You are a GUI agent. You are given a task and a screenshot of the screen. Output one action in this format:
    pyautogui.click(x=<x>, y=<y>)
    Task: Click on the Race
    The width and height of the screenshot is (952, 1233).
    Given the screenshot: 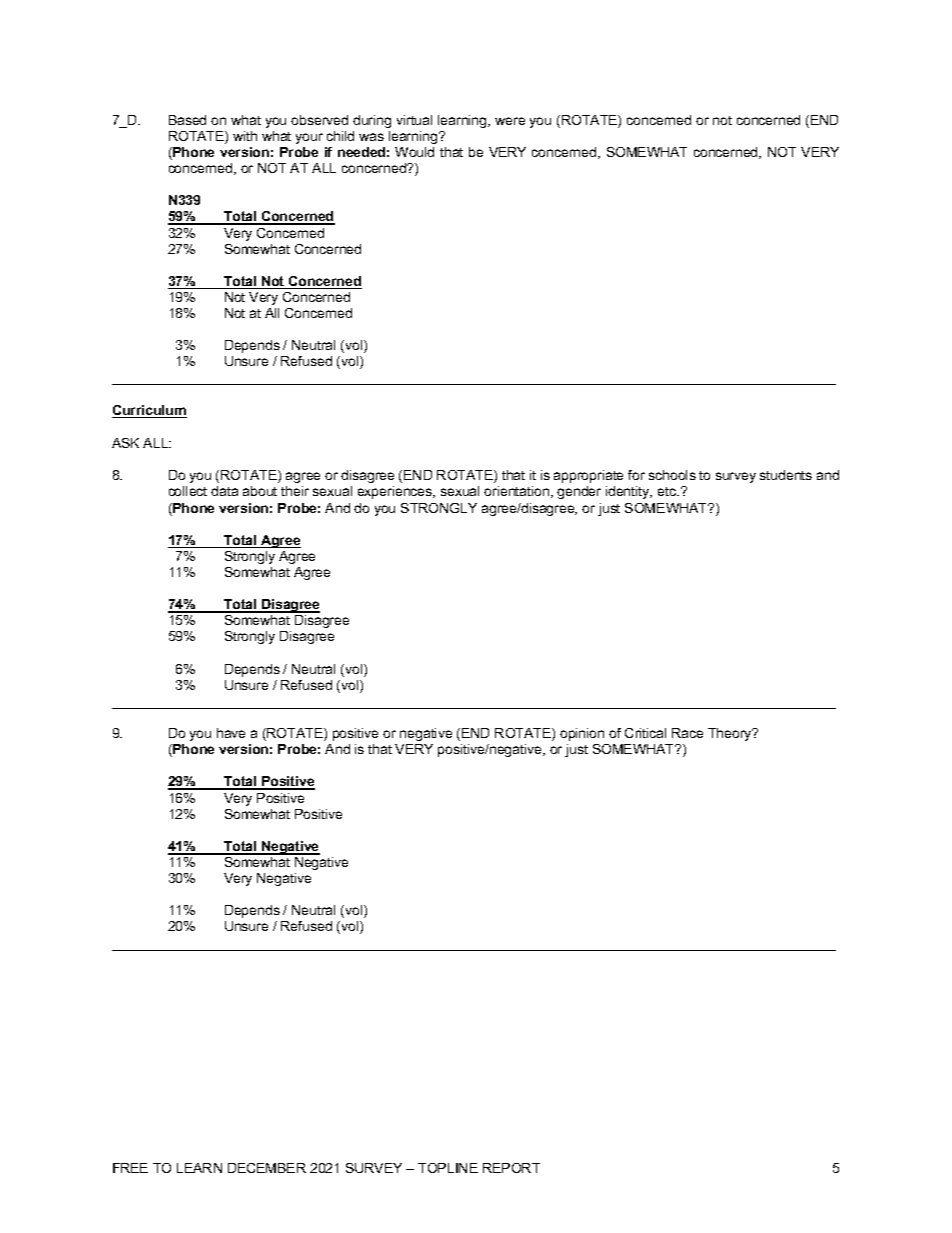 What is the action you would take?
    pyautogui.click(x=687, y=733)
